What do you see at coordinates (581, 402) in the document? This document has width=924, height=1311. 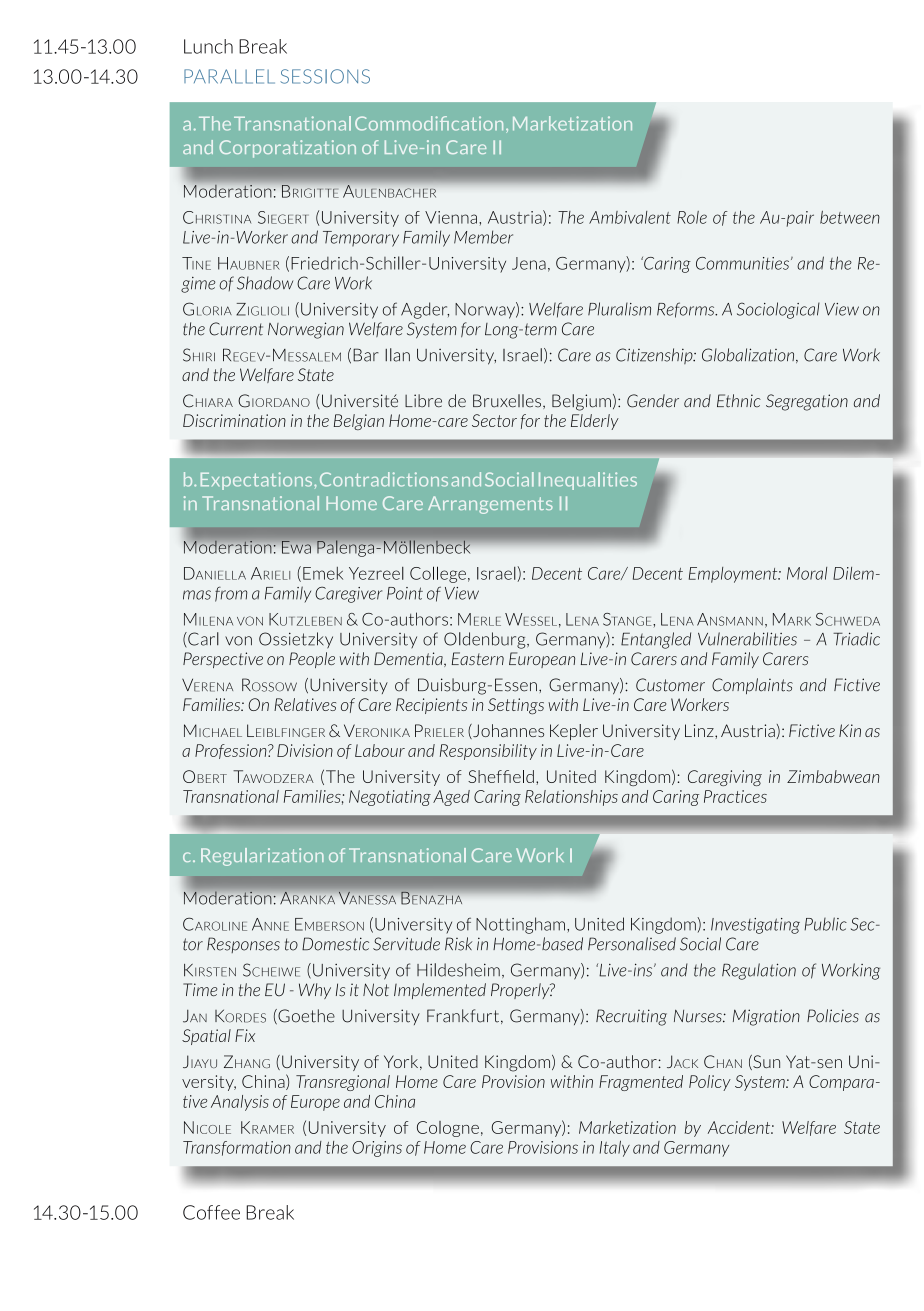 I see `Belgium` at bounding box center [581, 402].
